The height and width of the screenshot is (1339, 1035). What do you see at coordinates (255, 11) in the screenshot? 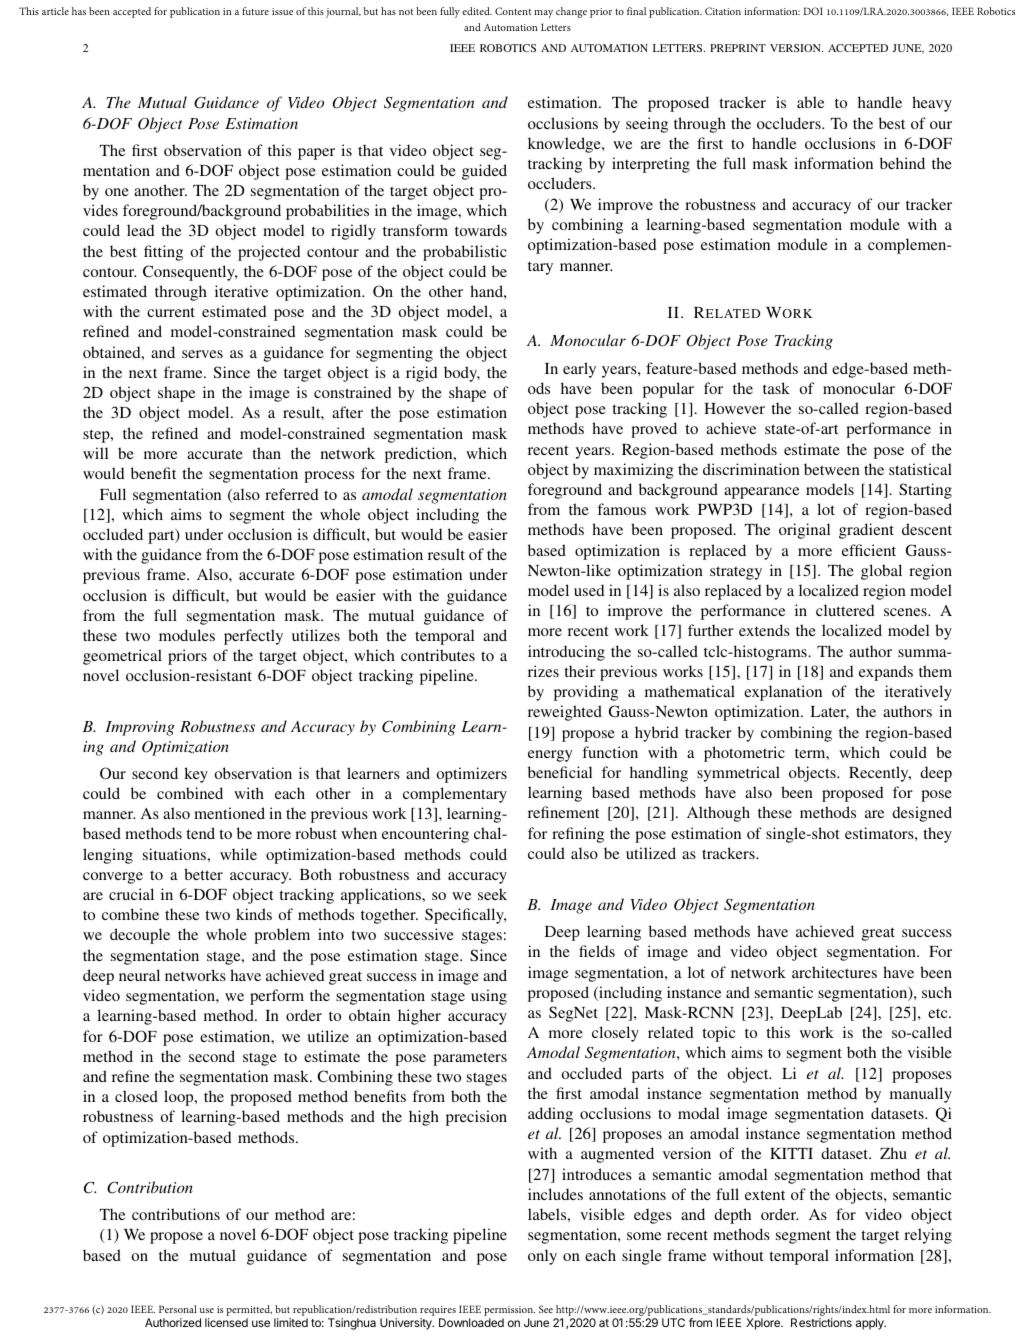
I see `future` at bounding box center [255, 11].
